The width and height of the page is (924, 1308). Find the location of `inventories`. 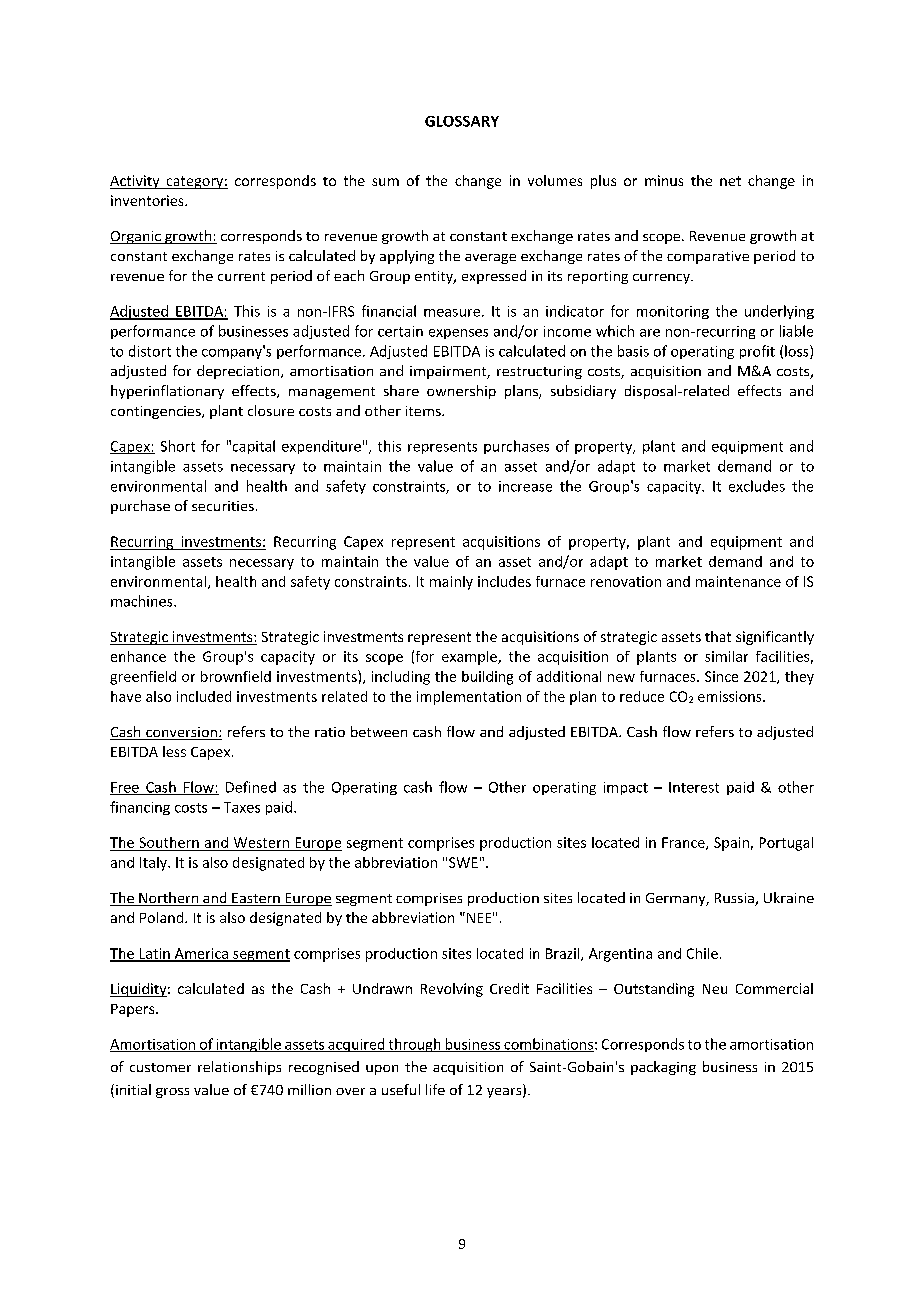

inventories is located at coordinates (148, 200).
